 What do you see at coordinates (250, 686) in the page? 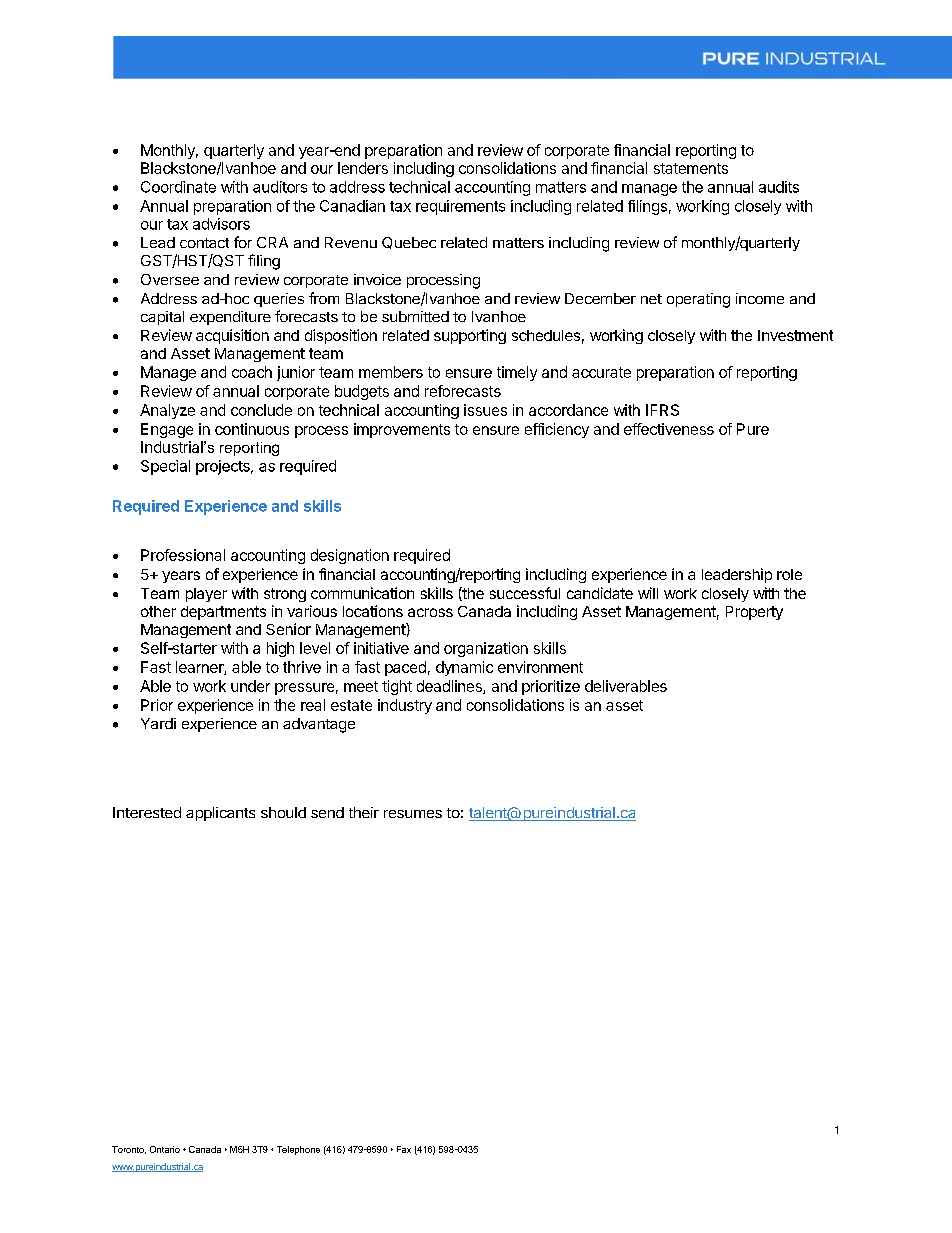
I see `under` at bounding box center [250, 686].
